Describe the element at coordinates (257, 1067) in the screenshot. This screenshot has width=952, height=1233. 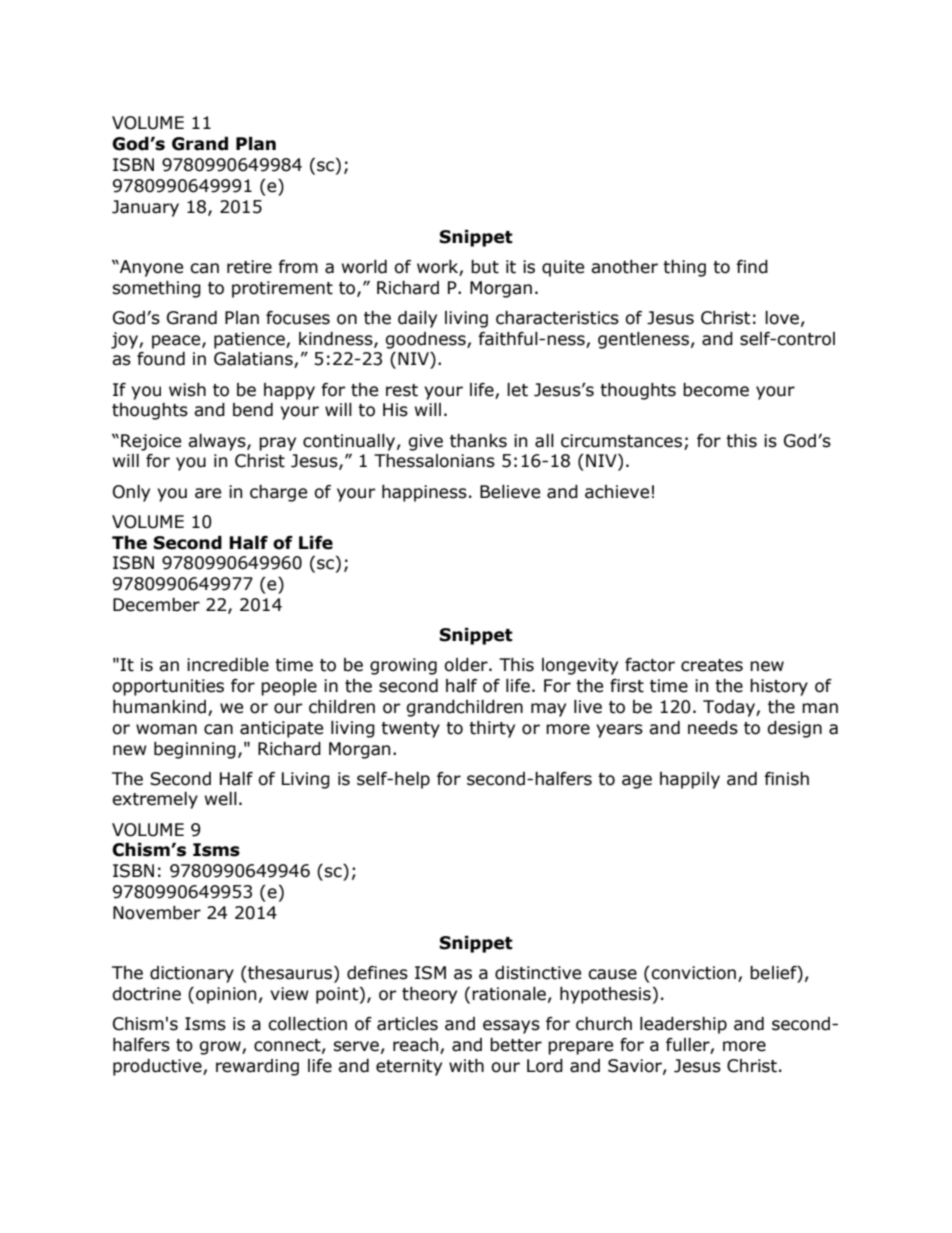
I see `rewarding` at that location.
